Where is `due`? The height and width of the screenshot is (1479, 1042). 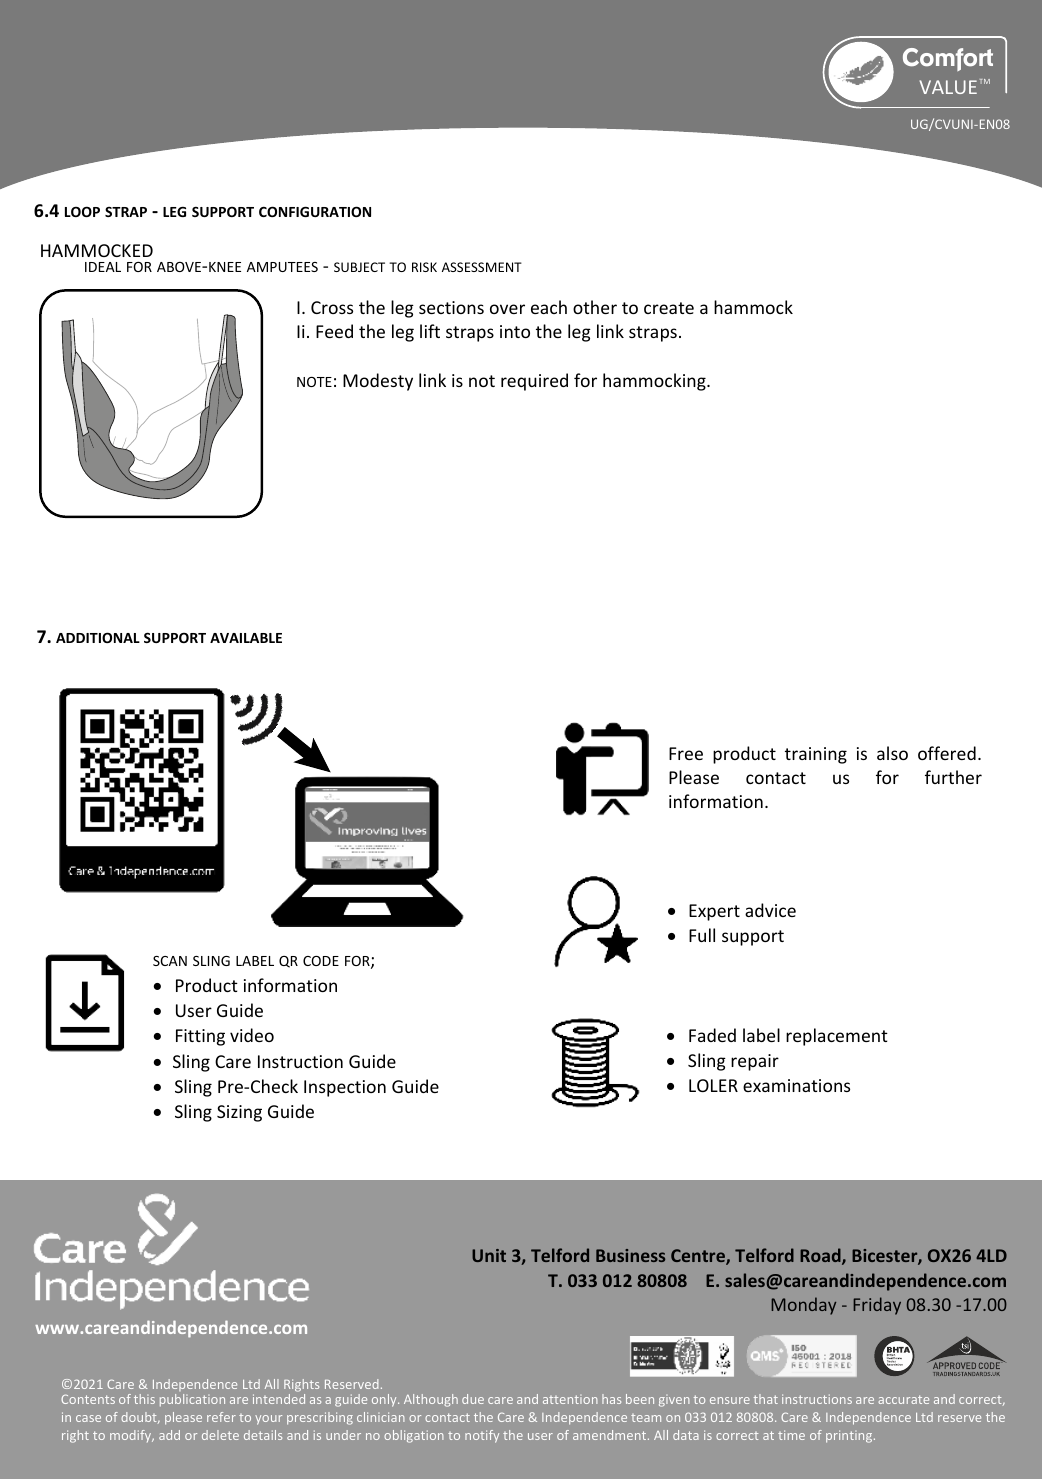
due is located at coordinates (473, 1399).
